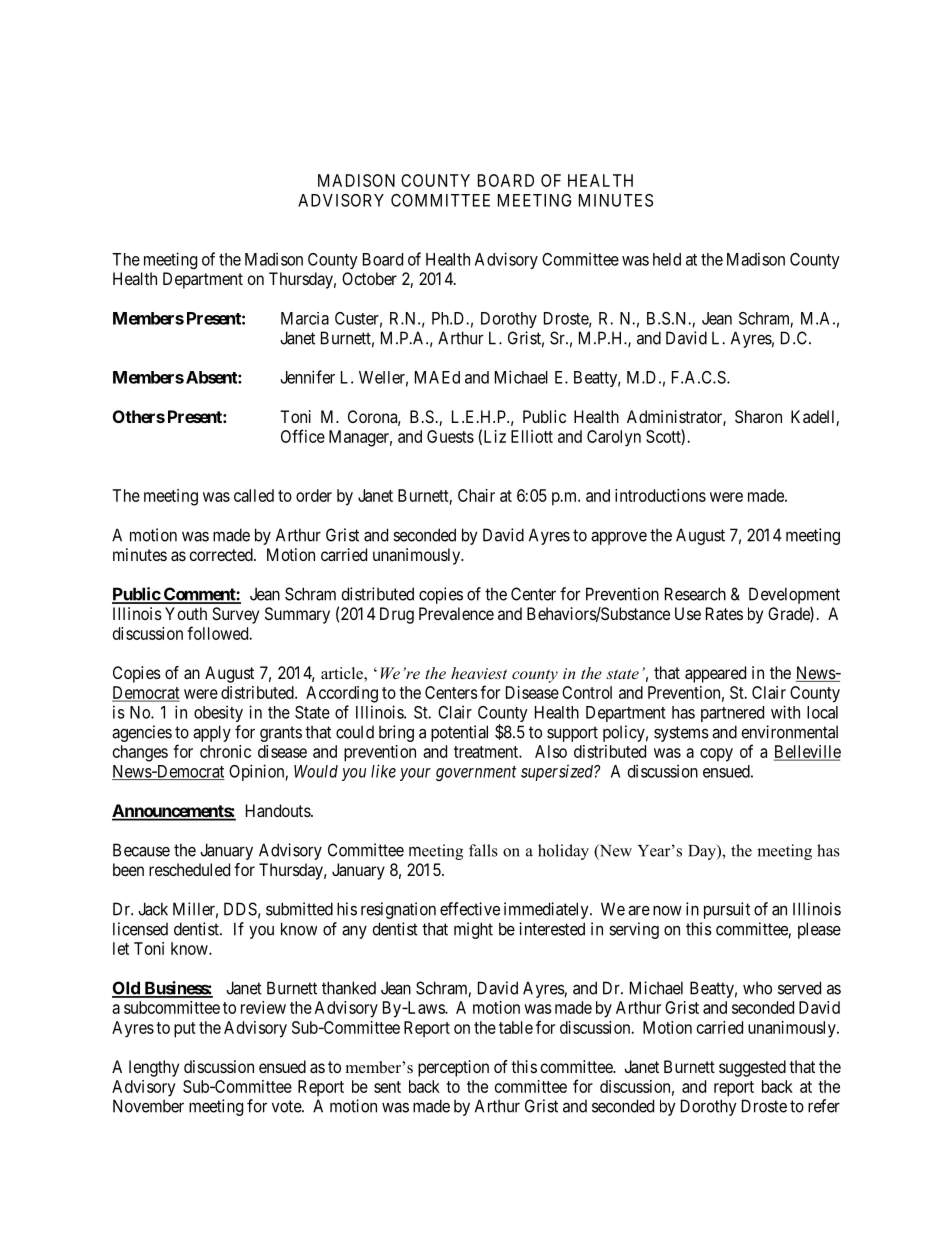 The width and height of the image is (952, 1233). Describe the element at coordinates (154, 1068) in the image. I see `lengthy` at that location.
